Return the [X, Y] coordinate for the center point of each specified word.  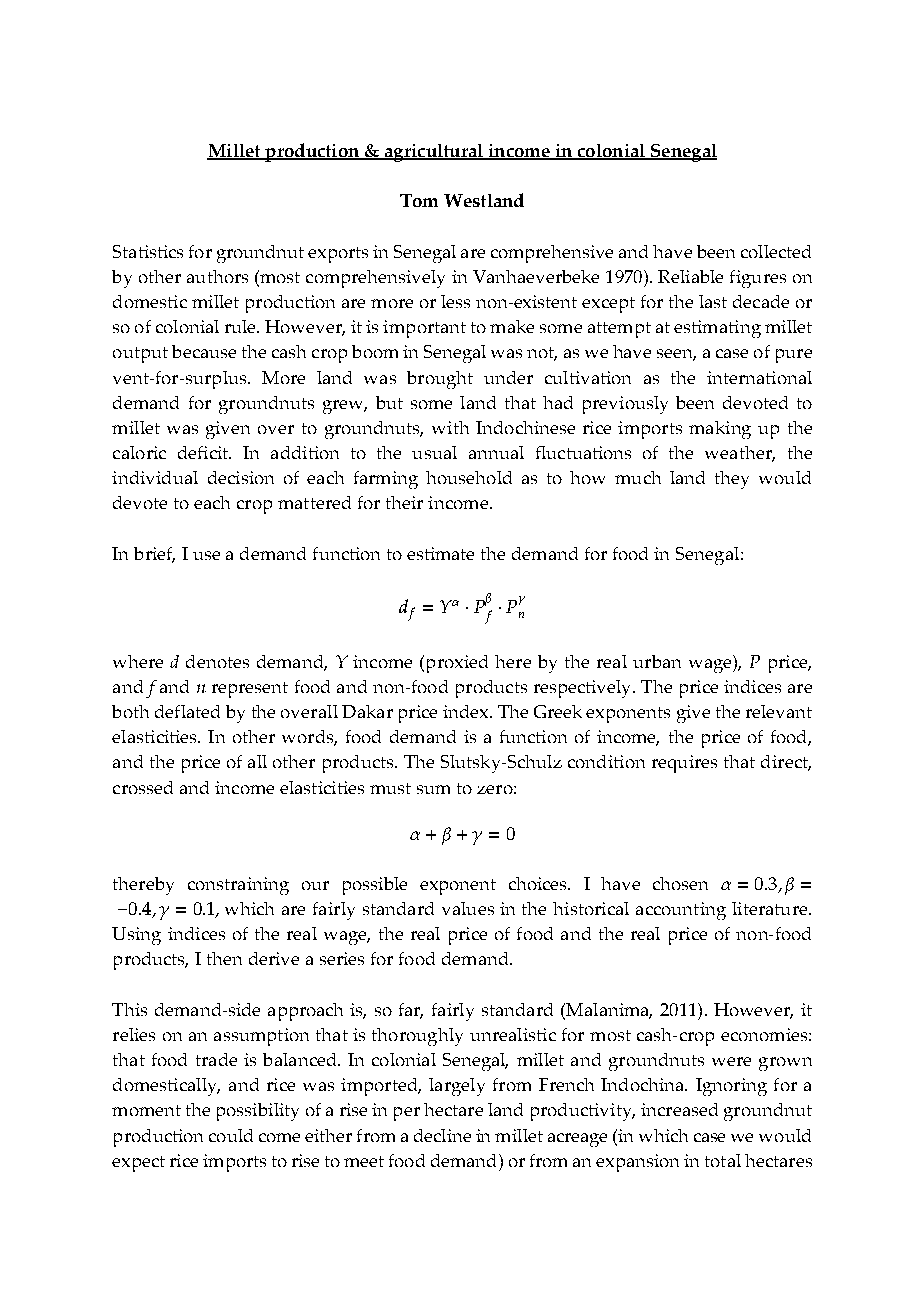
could [231, 1135]
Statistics [148, 251]
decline [442, 1135]
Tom [419, 200]
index [467, 711]
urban [657, 661]
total [723, 1160]
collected [776, 251]
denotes [217, 661]
